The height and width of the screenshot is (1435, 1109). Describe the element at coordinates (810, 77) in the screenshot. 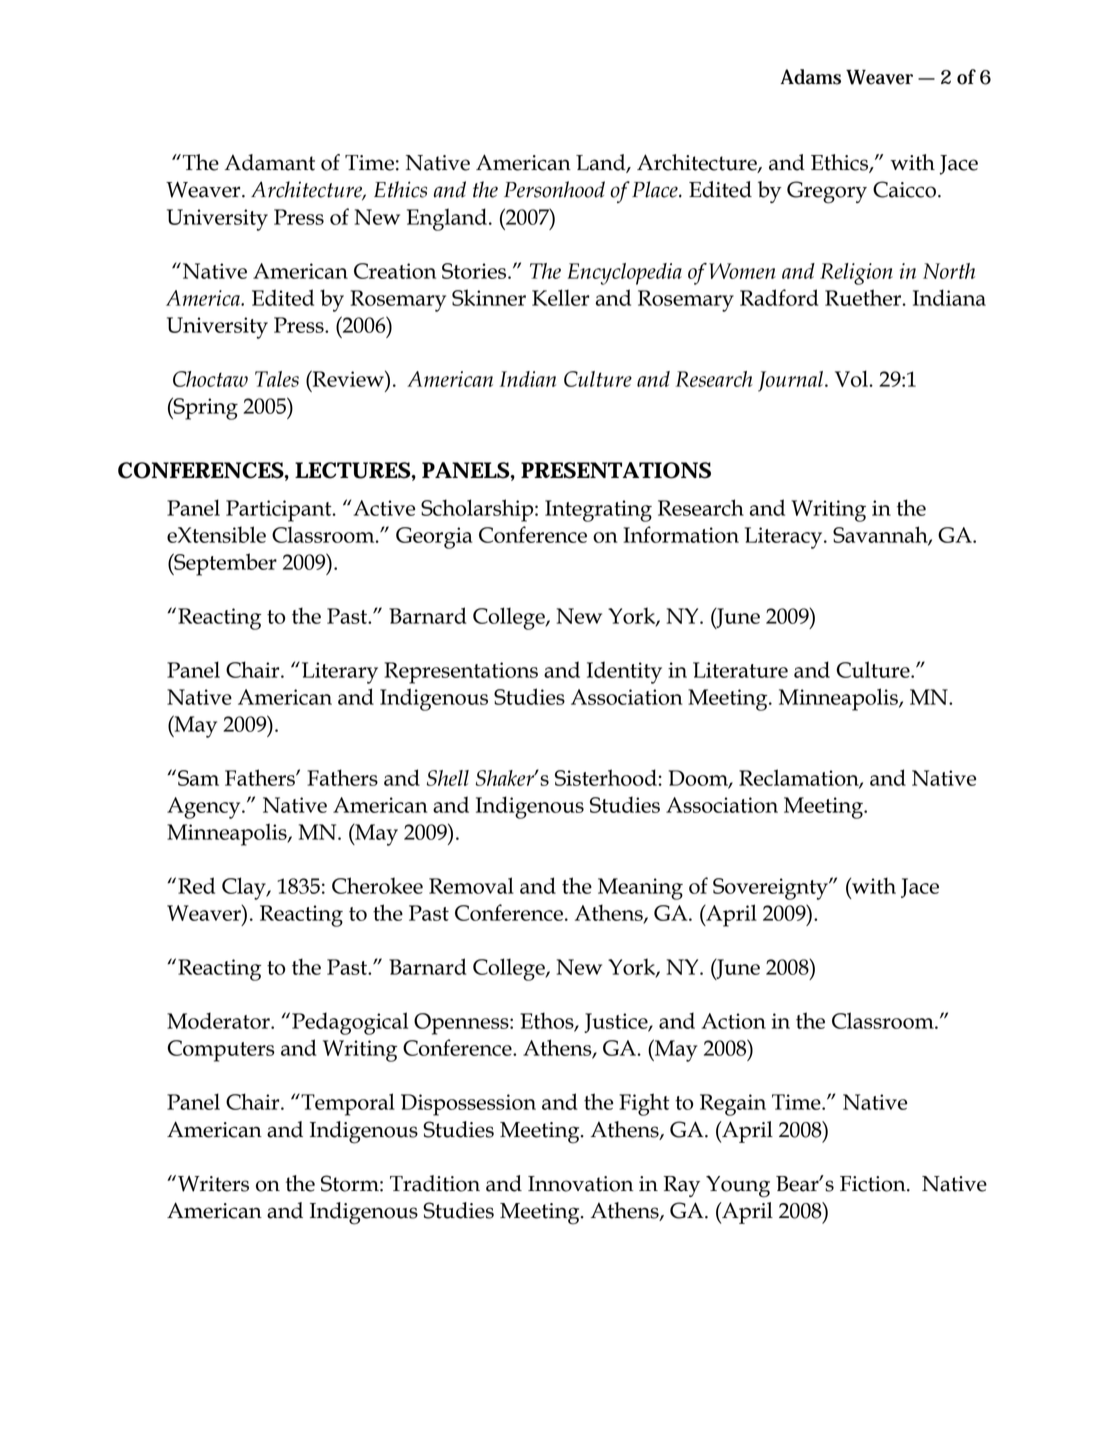

I see `Adams` at that location.
